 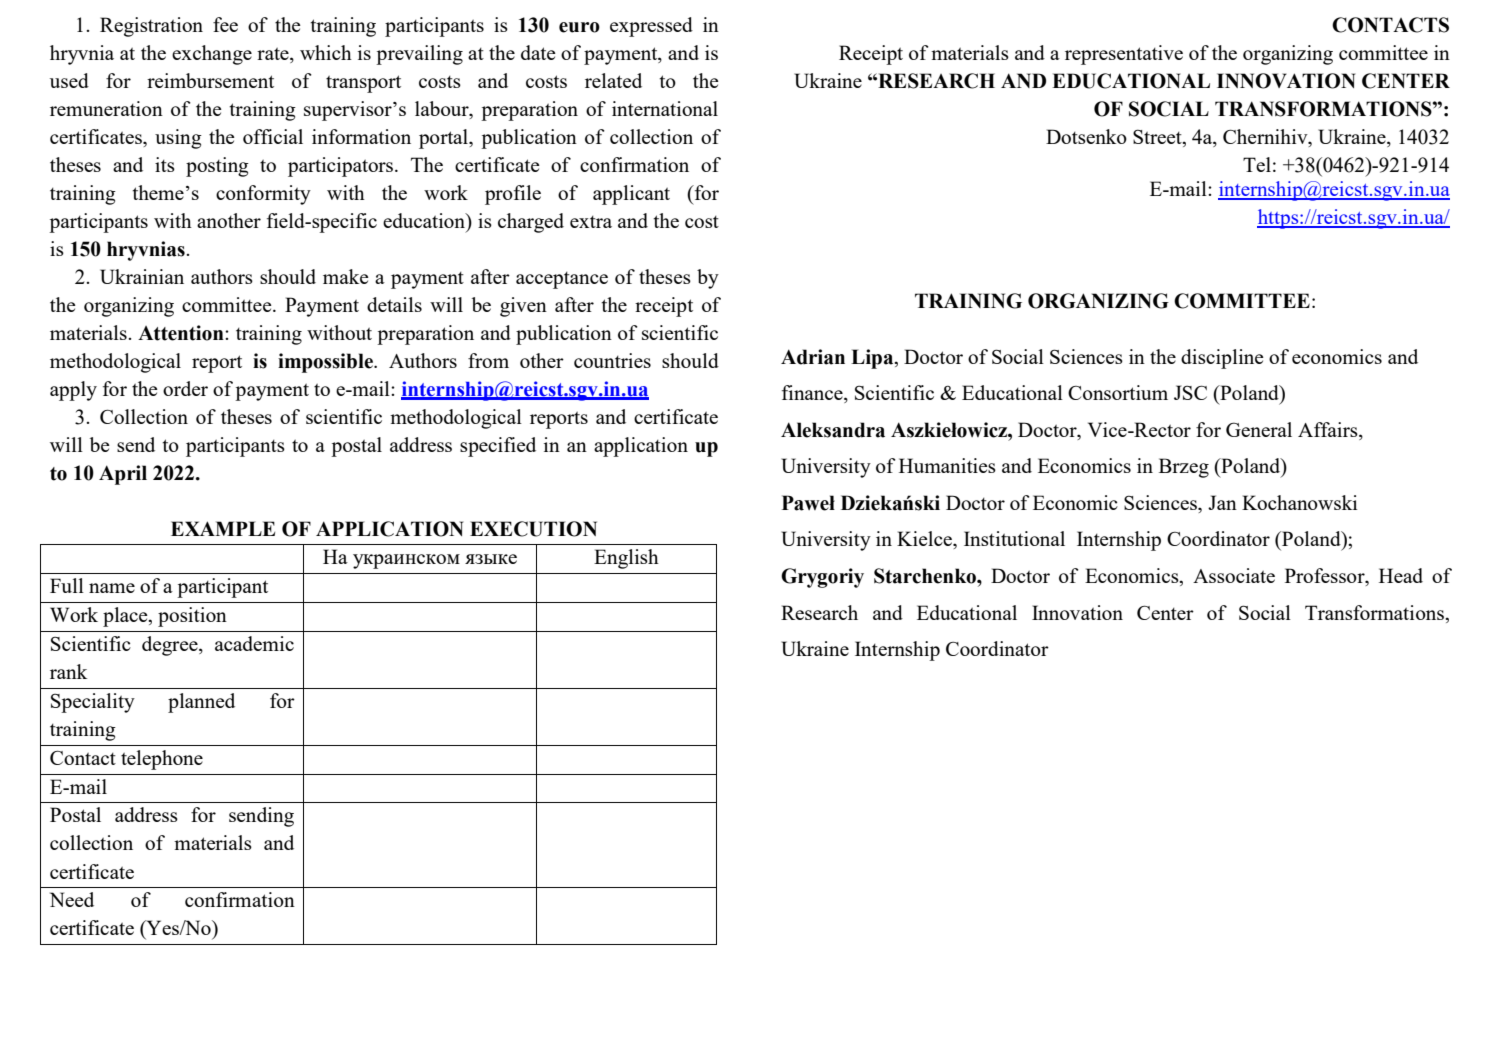 I want to click on position, so click(x=192, y=617).
